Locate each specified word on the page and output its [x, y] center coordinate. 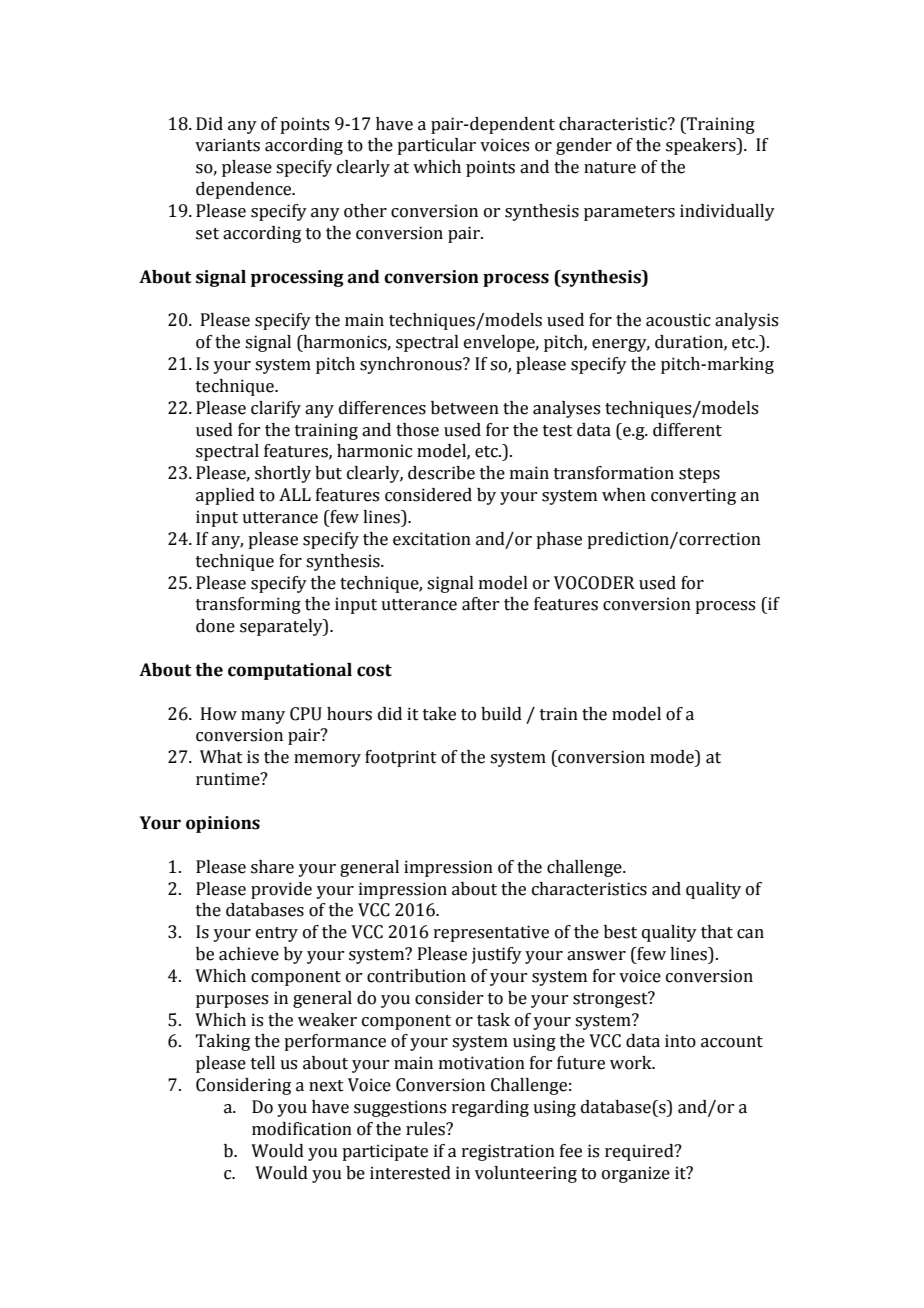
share [272, 867]
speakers [702, 146]
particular [436, 146]
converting [693, 496]
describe [441, 473]
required [640, 1152]
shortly [283, 474]
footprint [401, 758]
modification [302, 1129]
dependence [245, 190]
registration [508, 1152]
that [717, 932]
